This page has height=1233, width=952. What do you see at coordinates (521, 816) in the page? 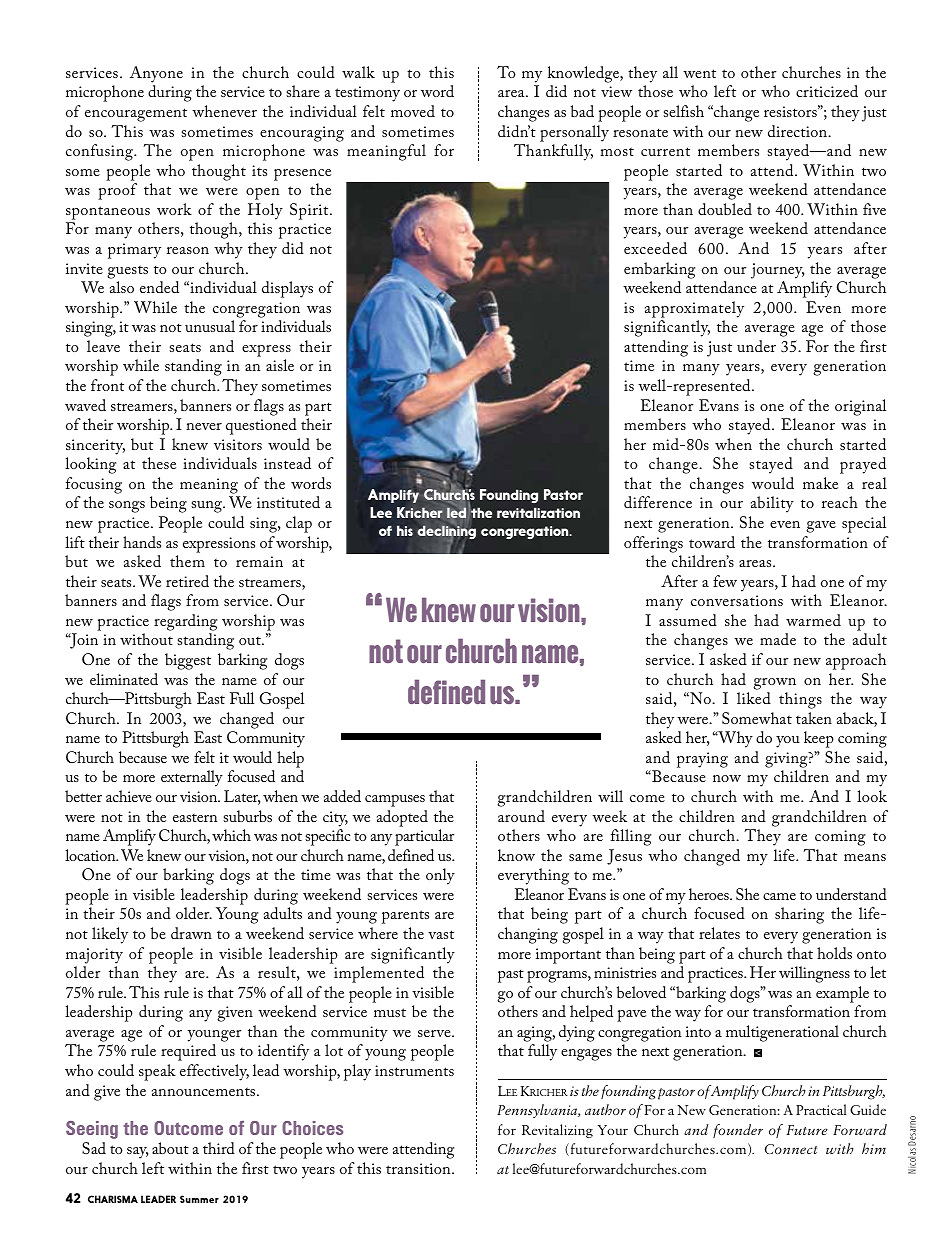
I see `around` at bounding box center [521, 816].
